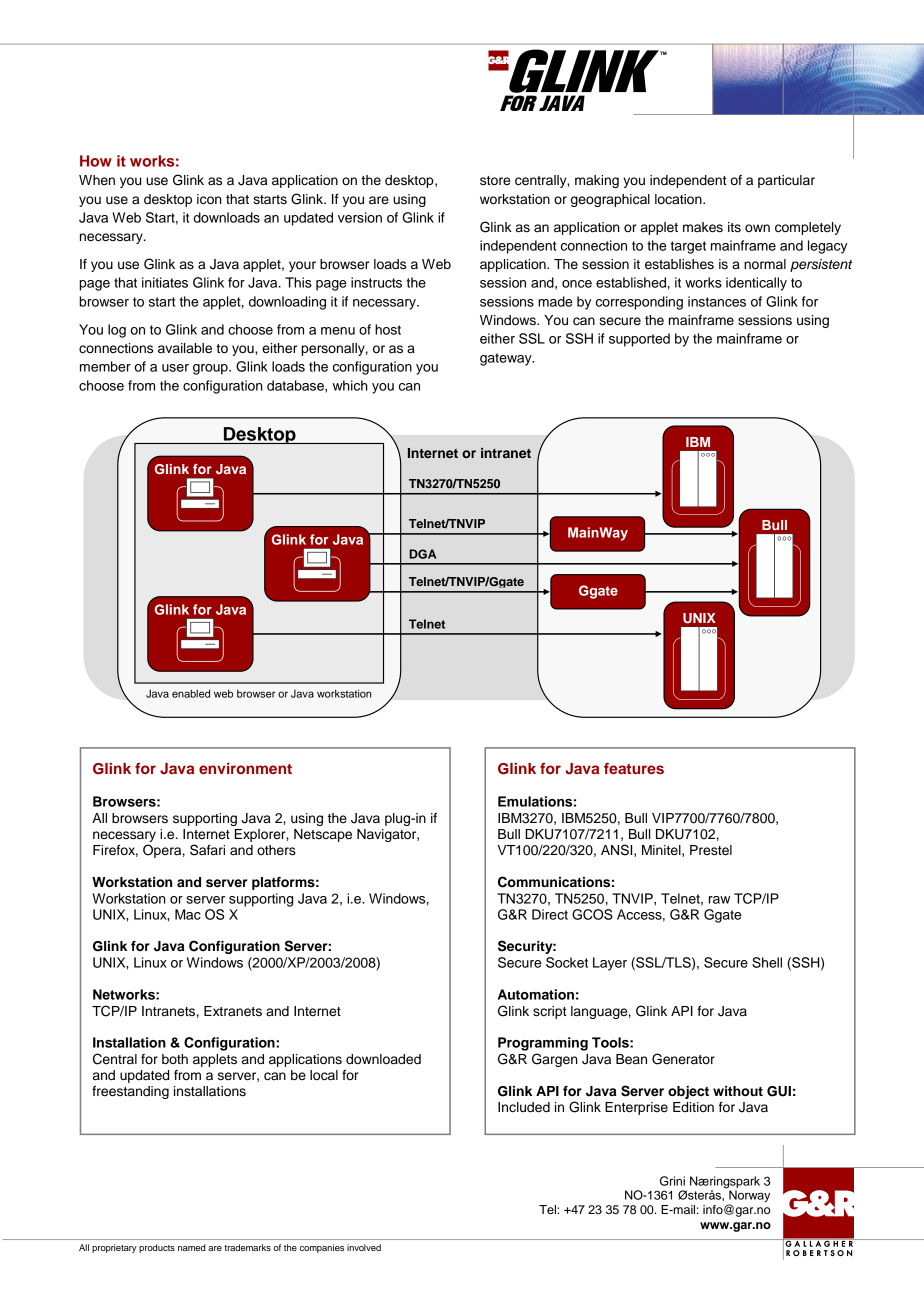 Image resolution: width=924 pixels, height=1308 pixels. Describe the element at coordinates (719, 900) in the screenshot. I see `raw` at that location.
